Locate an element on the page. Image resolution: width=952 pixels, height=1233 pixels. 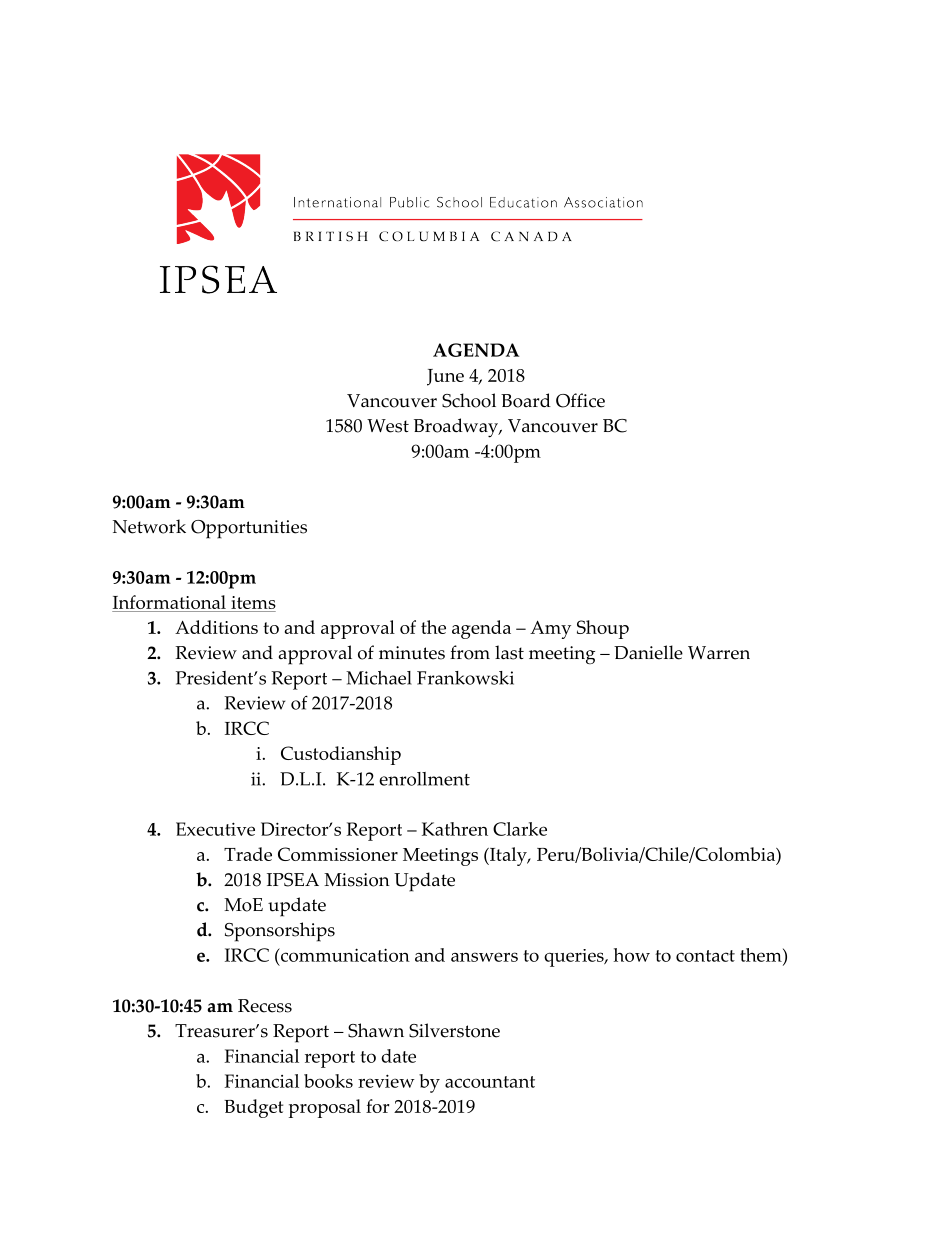
Executive is located at coordinates (215, 829).
